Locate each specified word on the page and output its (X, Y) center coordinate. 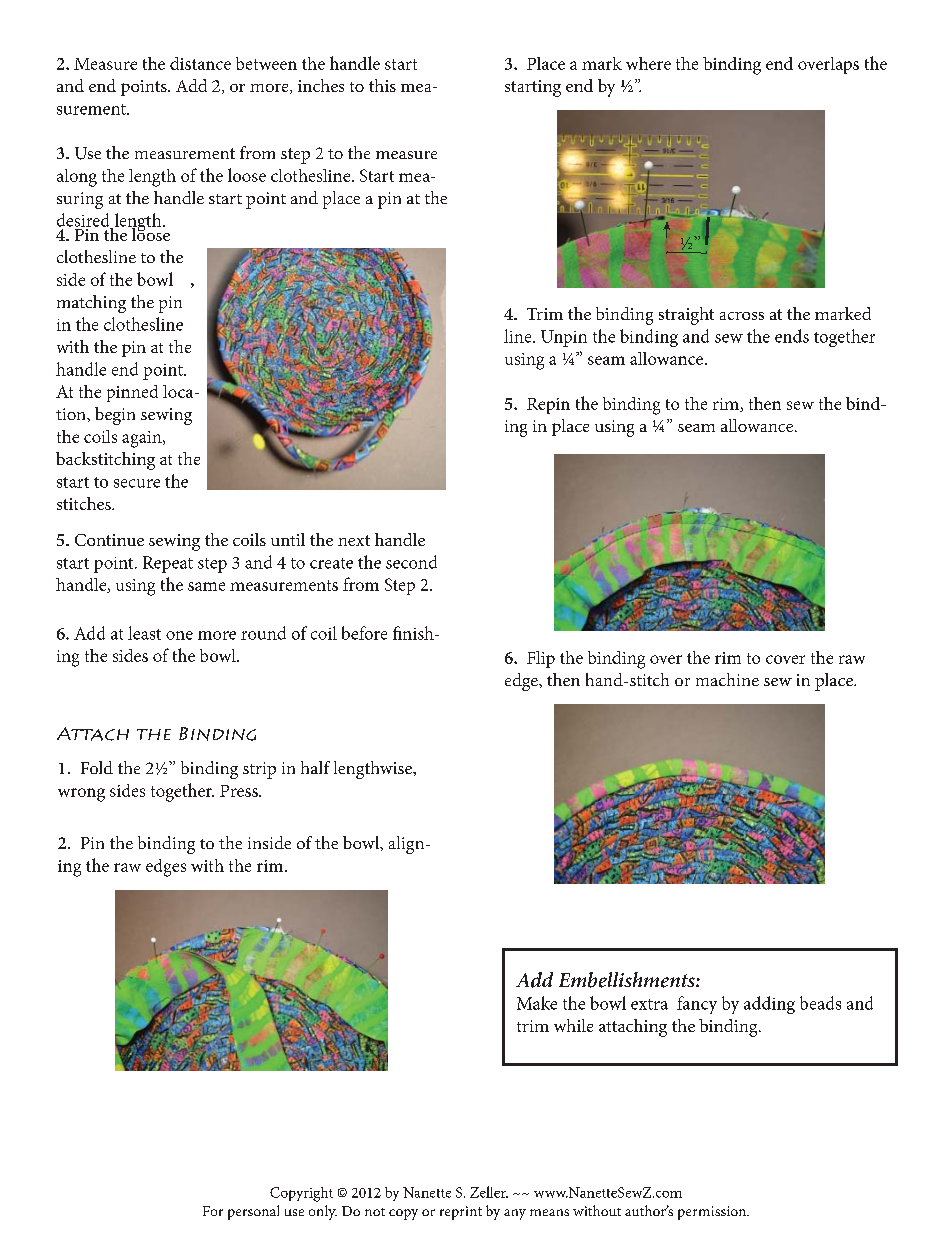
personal (253, 1212)
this (382, 85)
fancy (697, 1005)
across (742, 316)
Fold (97, 767)
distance (200, 63)
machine (727, 679)
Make (537, 1003)
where (648, 63)
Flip (541, 659)
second (411, 562)
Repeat (168, 564)
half (315, 767)
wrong (81, 795)
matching (91, 304)
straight (686, 316)
